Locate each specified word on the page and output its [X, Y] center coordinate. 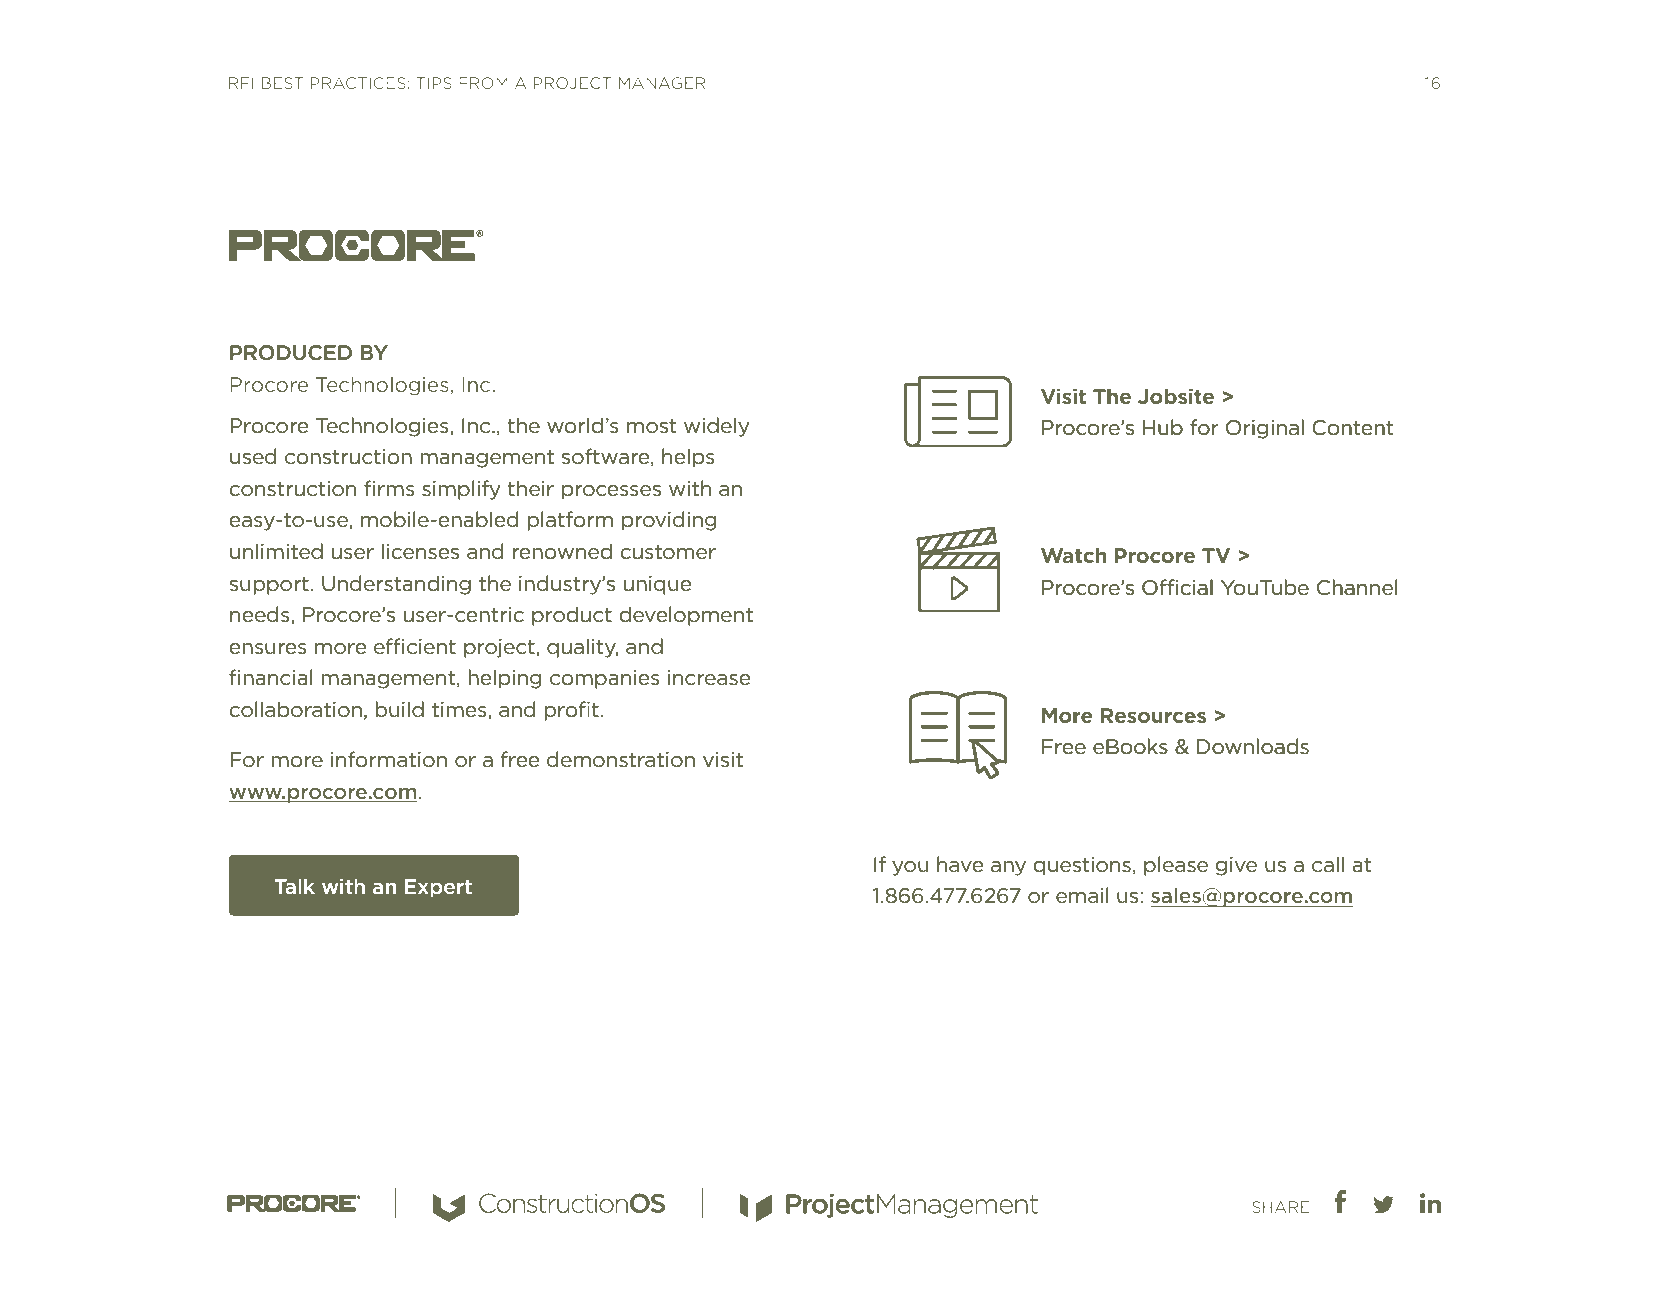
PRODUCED [291, 353]
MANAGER [662, 83]
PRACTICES [358, 83]
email [1082, 895]
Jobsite [1176, 396]
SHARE [1281, 1207]
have [960, 864]
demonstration [621, 759]
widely [717, 427]
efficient [415, 646]
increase [709, 678]
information [389, 759]
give [1236, 866]
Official [1177, 587]
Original [1265, 429]
